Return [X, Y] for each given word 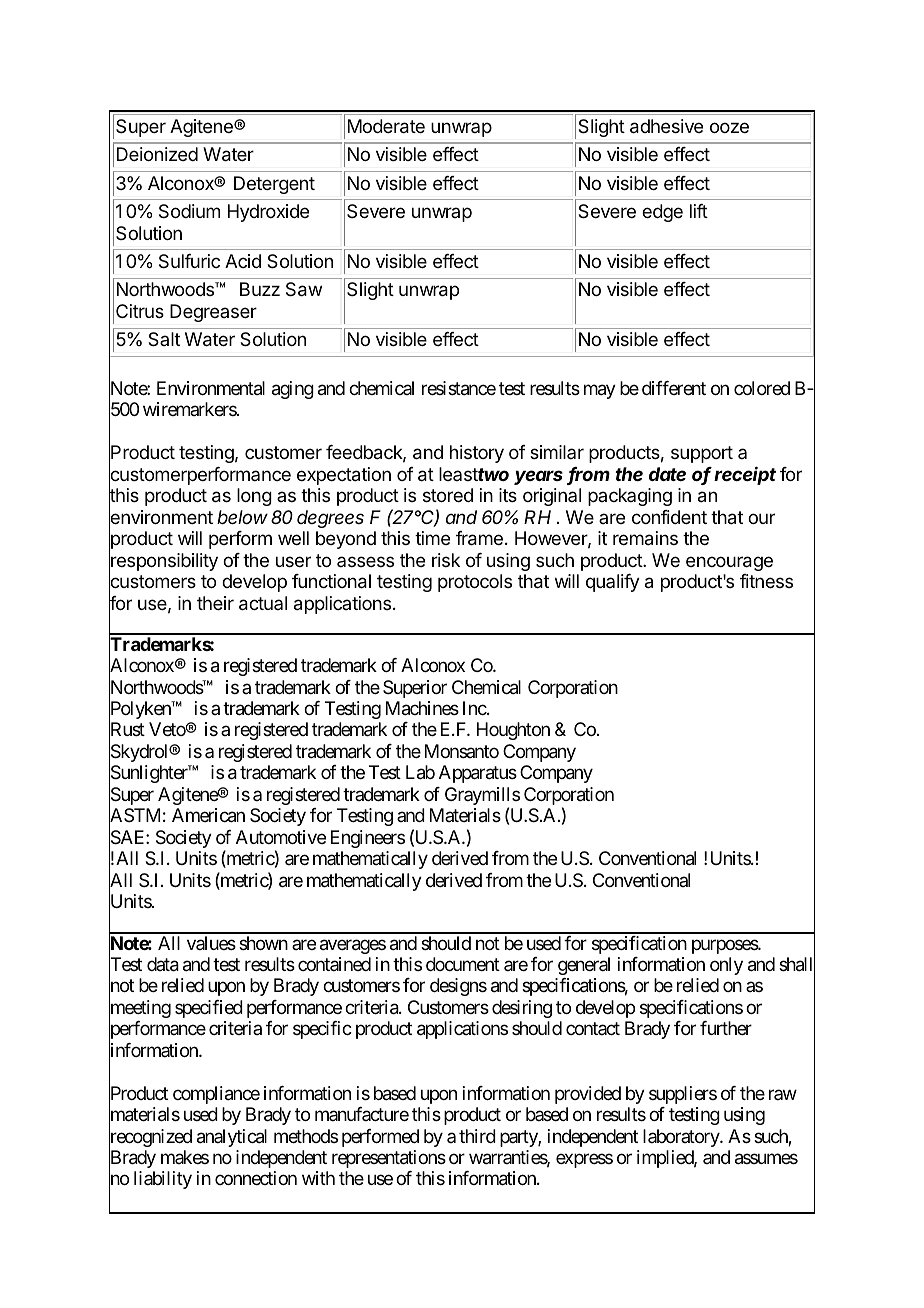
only [726, 966]
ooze [729, 127]
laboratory [682, 1138]
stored [448, 495]
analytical [232, 1138]
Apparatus [478, 774]
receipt [745, 475]
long [254, 497]
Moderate [386, 126]
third [477, 1136]
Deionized [157, 154]
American [208, 815]
